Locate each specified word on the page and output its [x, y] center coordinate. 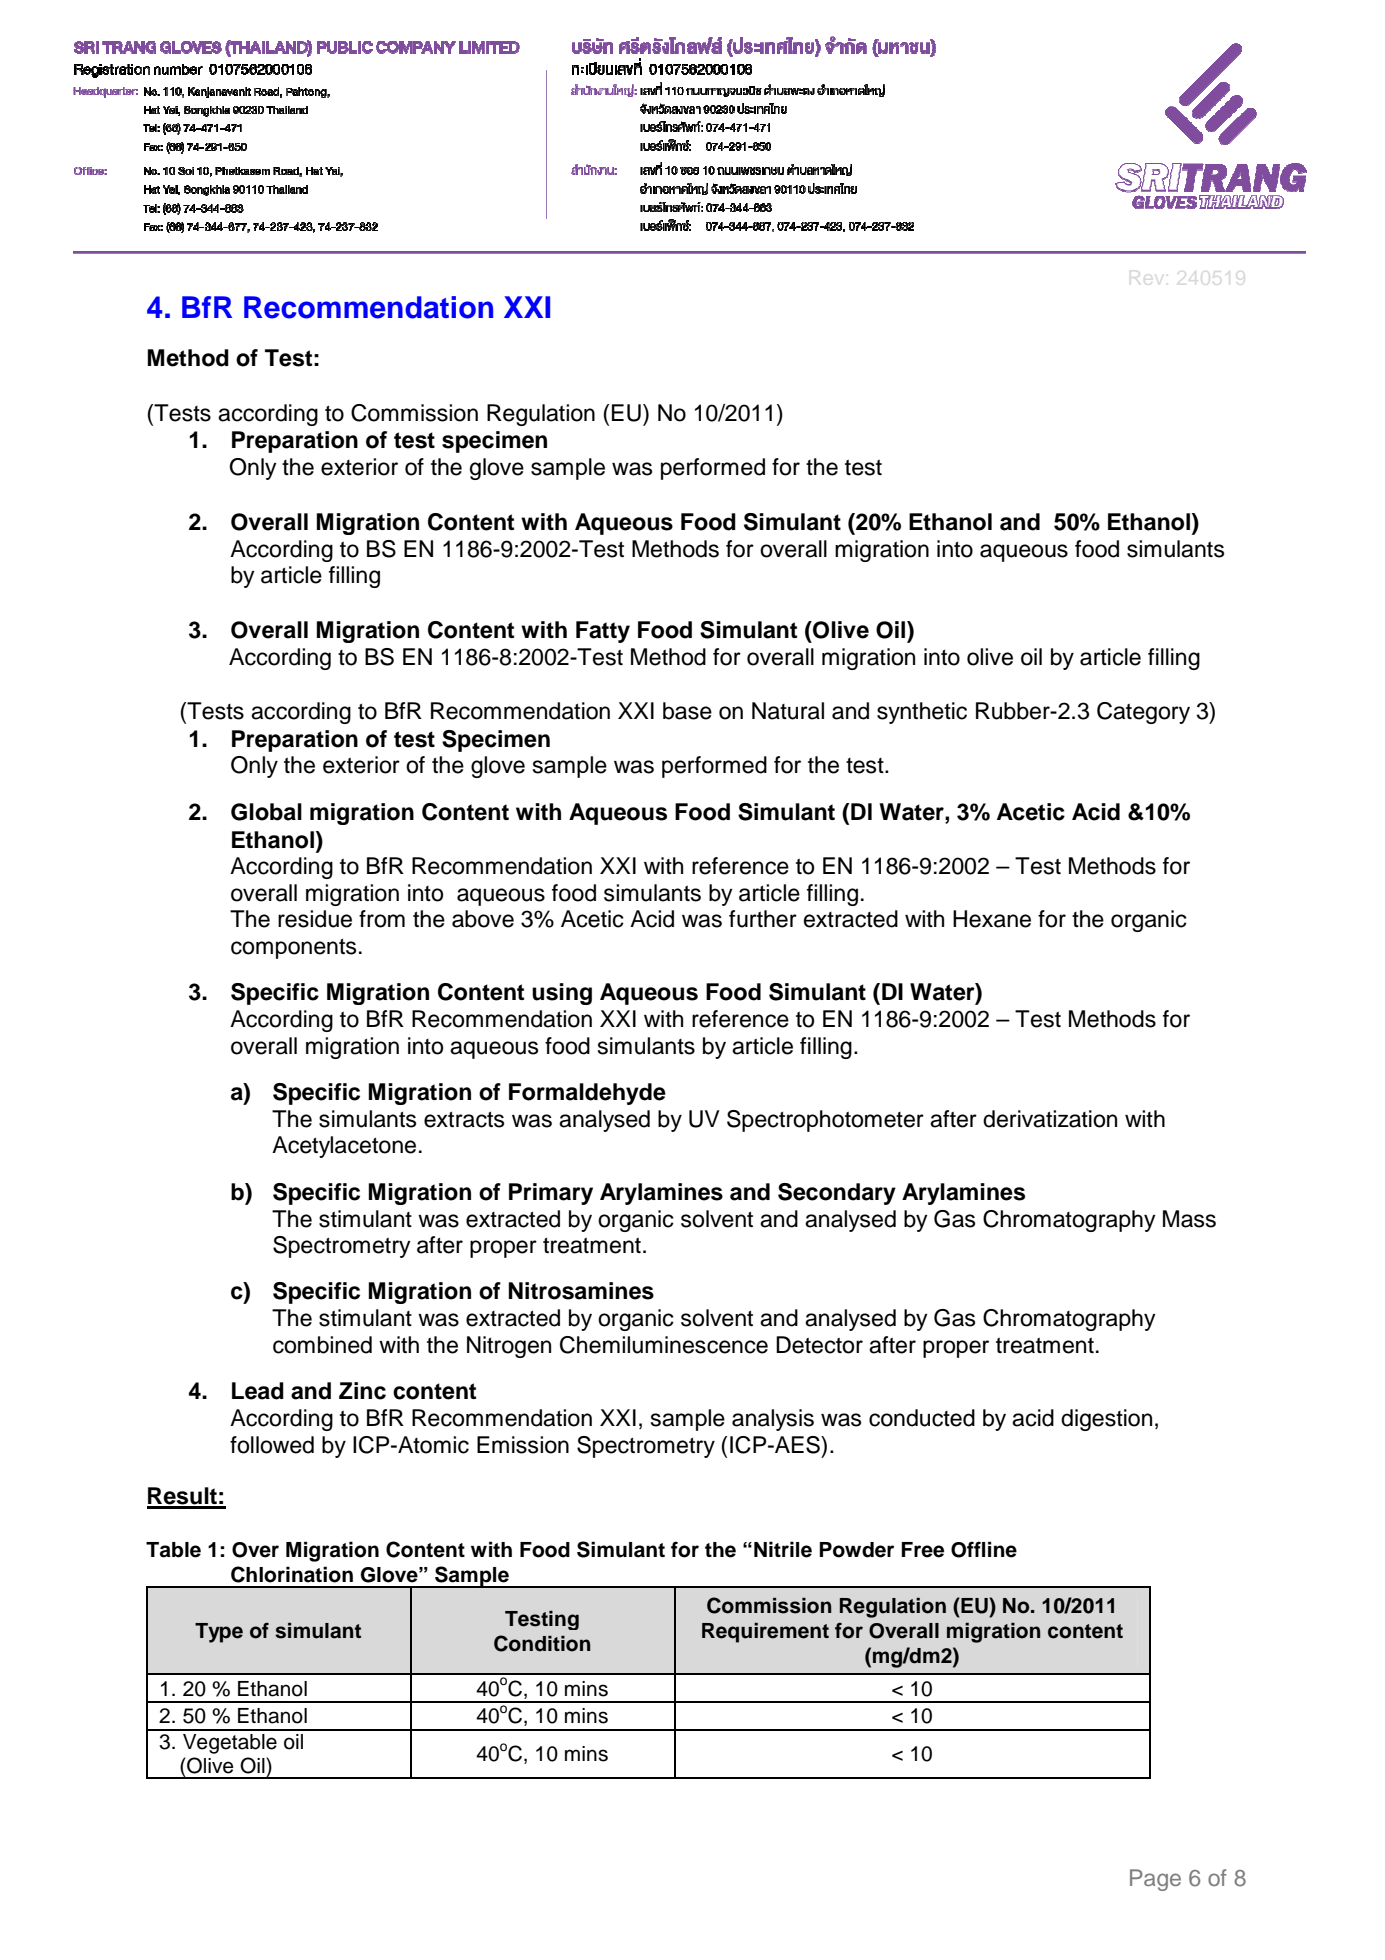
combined [322, 1345]
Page [1155, 1880]
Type [219, 1633]
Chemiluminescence [664, 1345]
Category [1143, 713]
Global [266, 812]
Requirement [765, 1633]
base [687, 711]
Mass [1189, 1219]
